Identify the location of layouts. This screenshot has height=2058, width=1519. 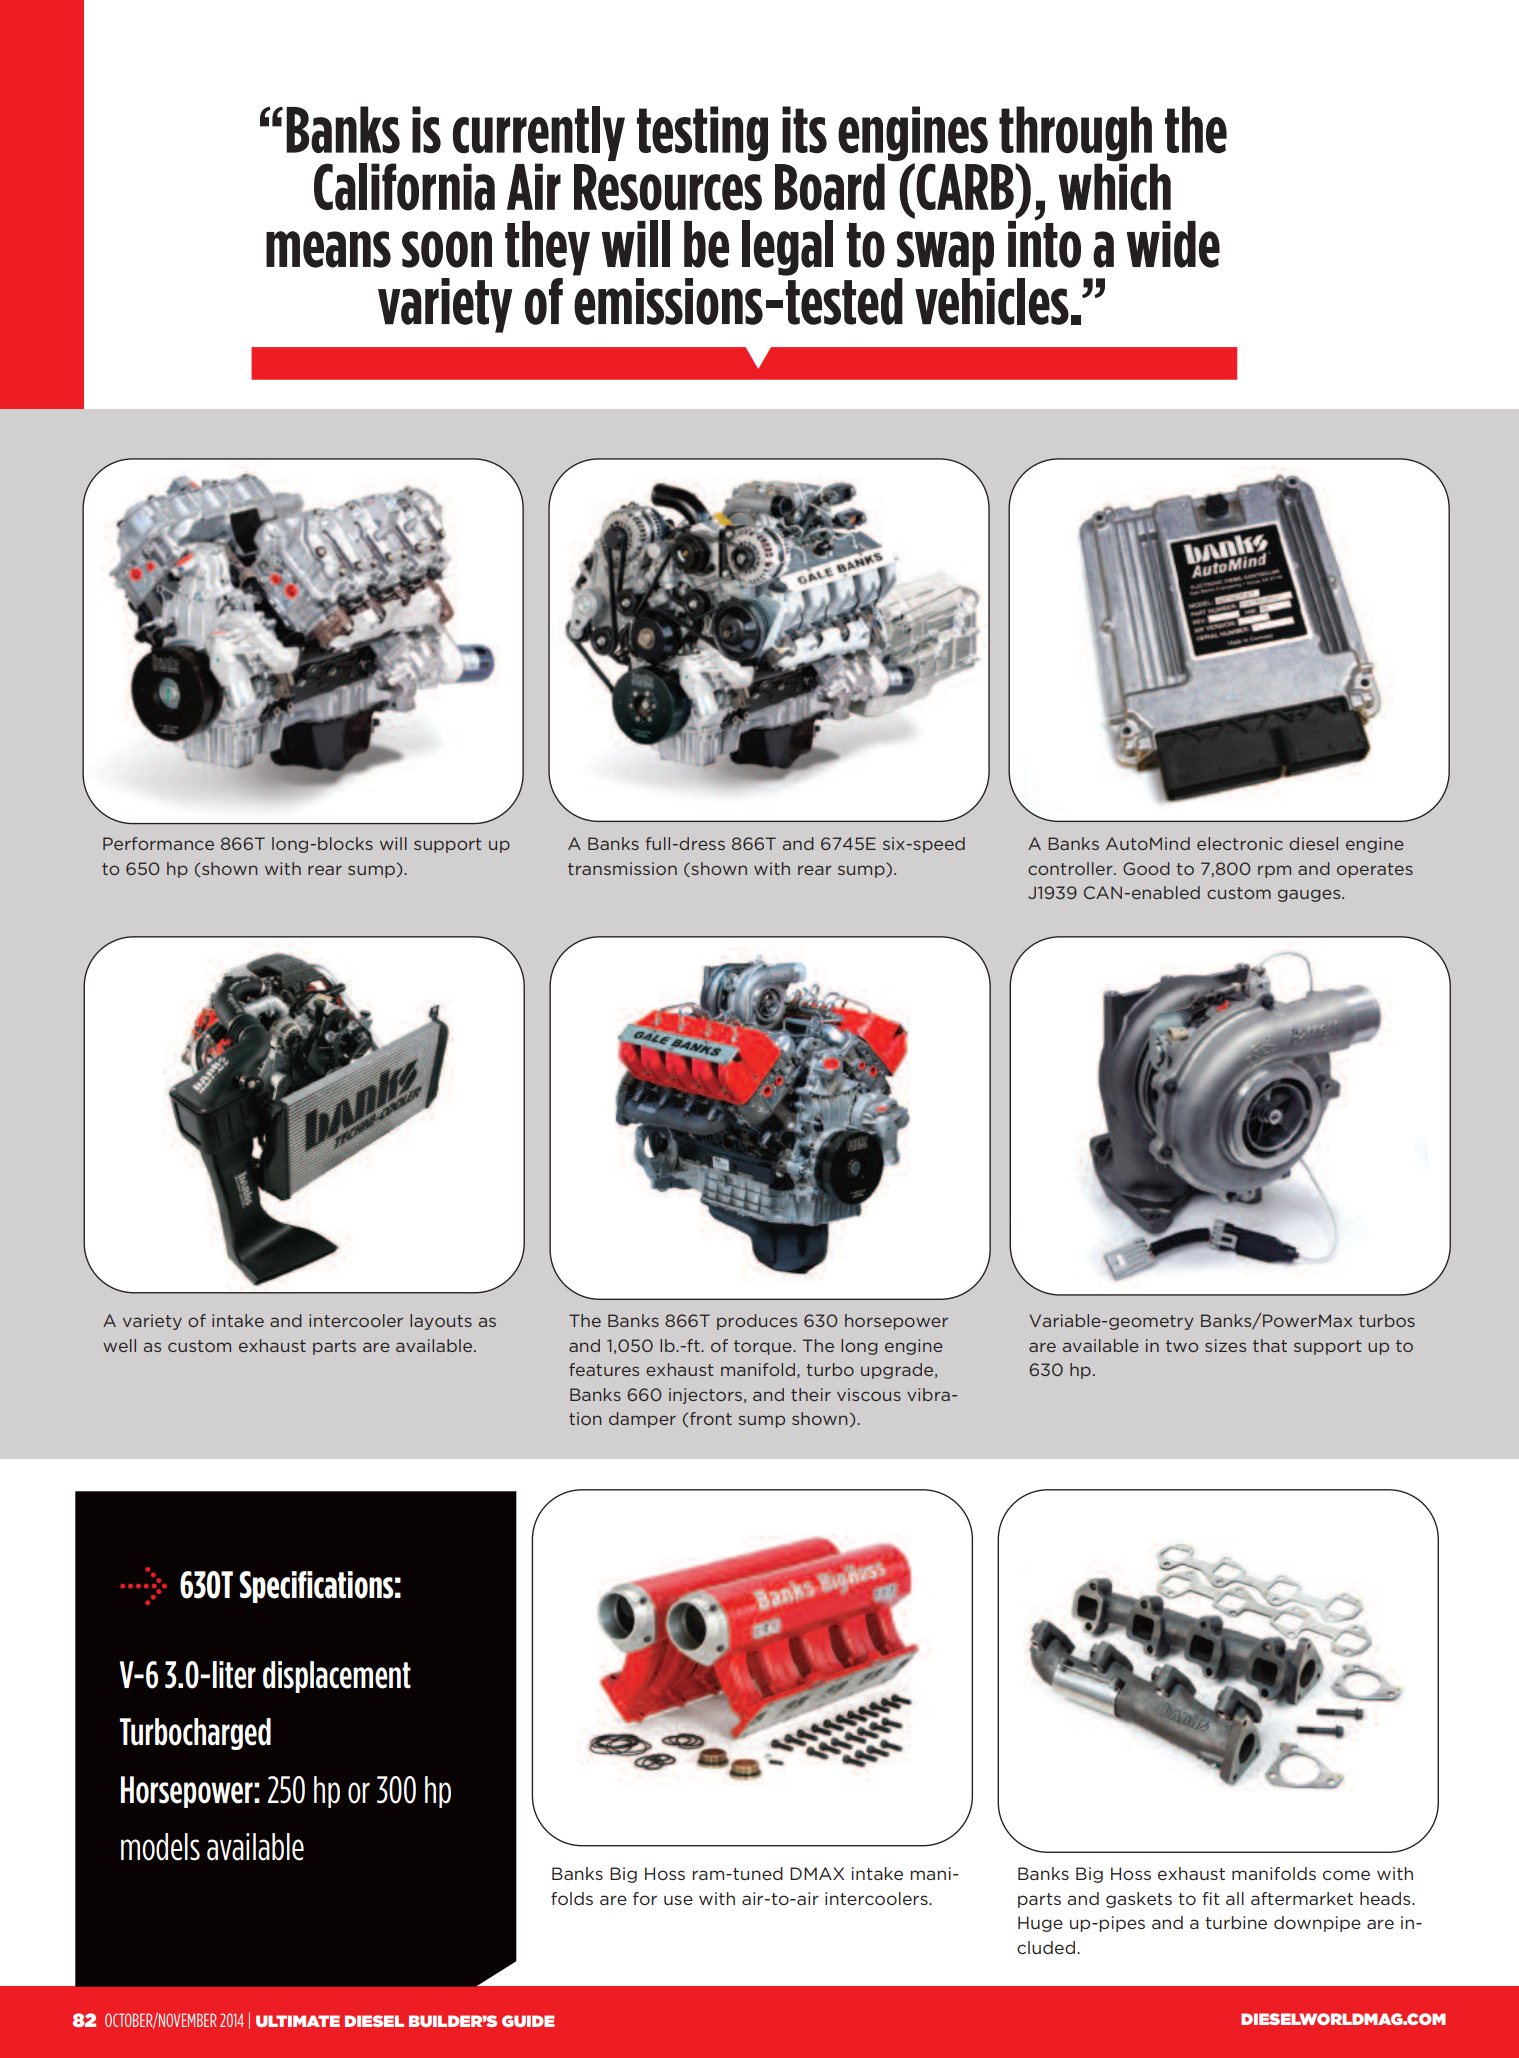
(441, 1322).
